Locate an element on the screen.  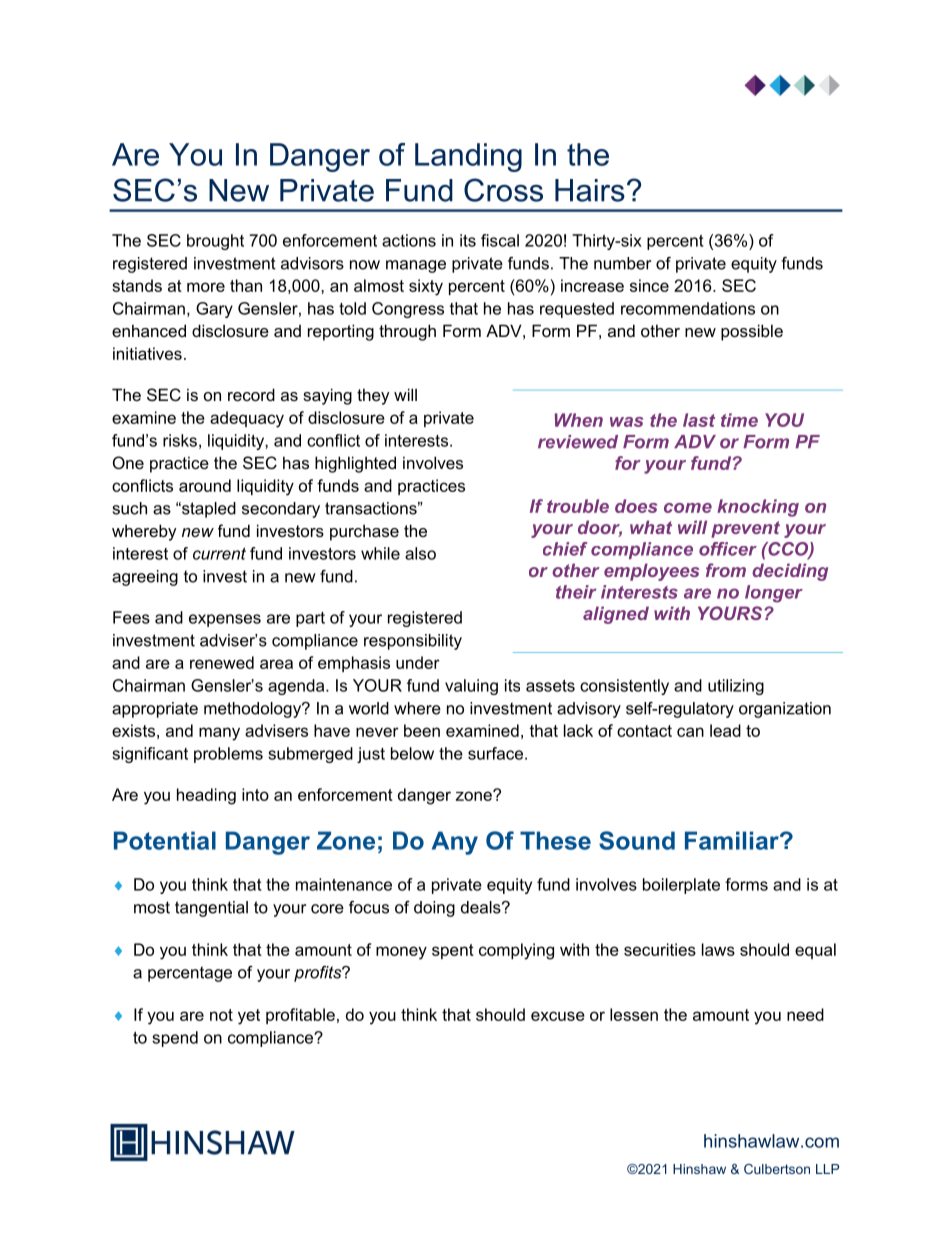
problems is located at coordinates (228, 755).
